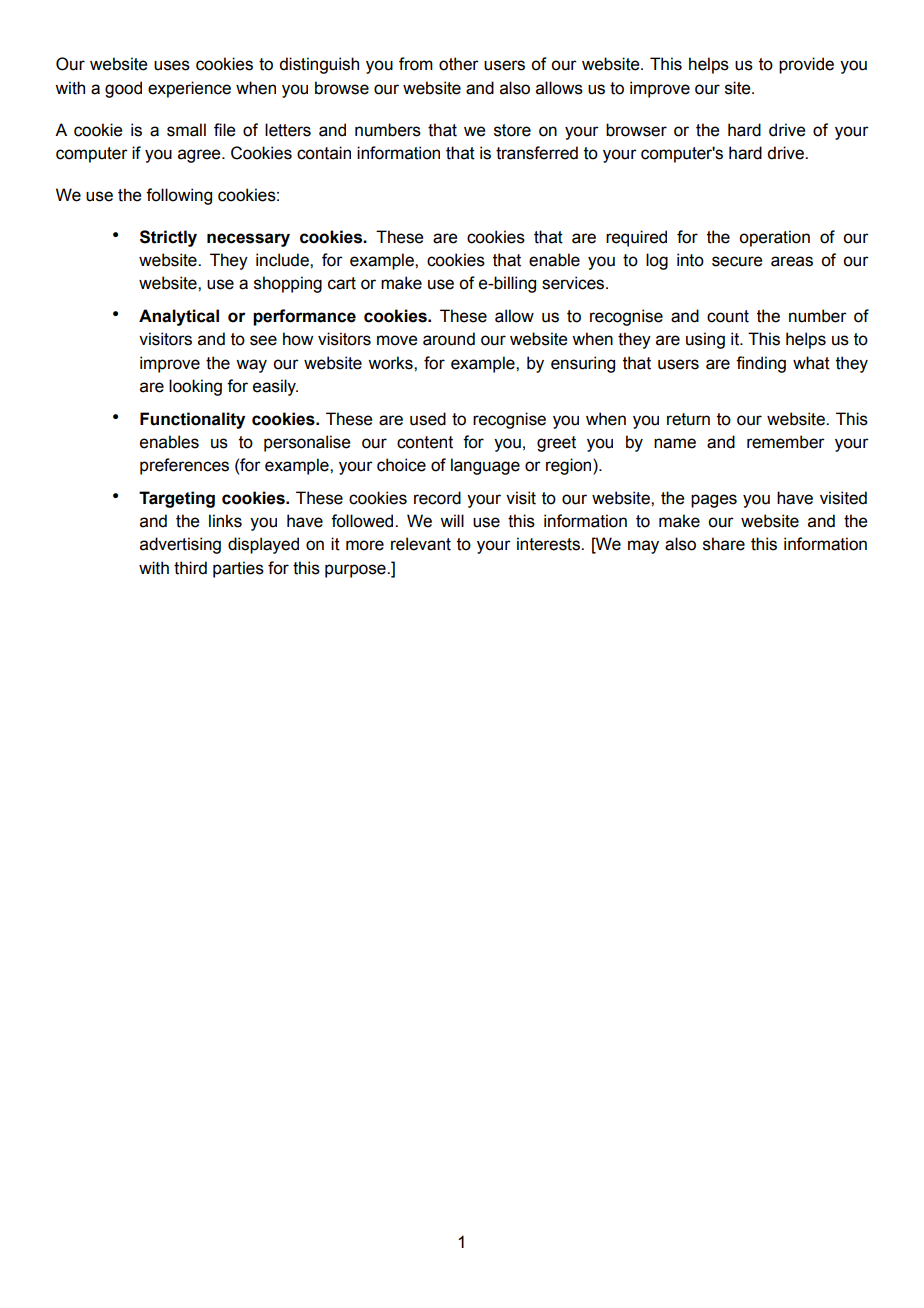  Describe the element at coordinates (737, 261) in the screenshot. I see `secure` at that location.
